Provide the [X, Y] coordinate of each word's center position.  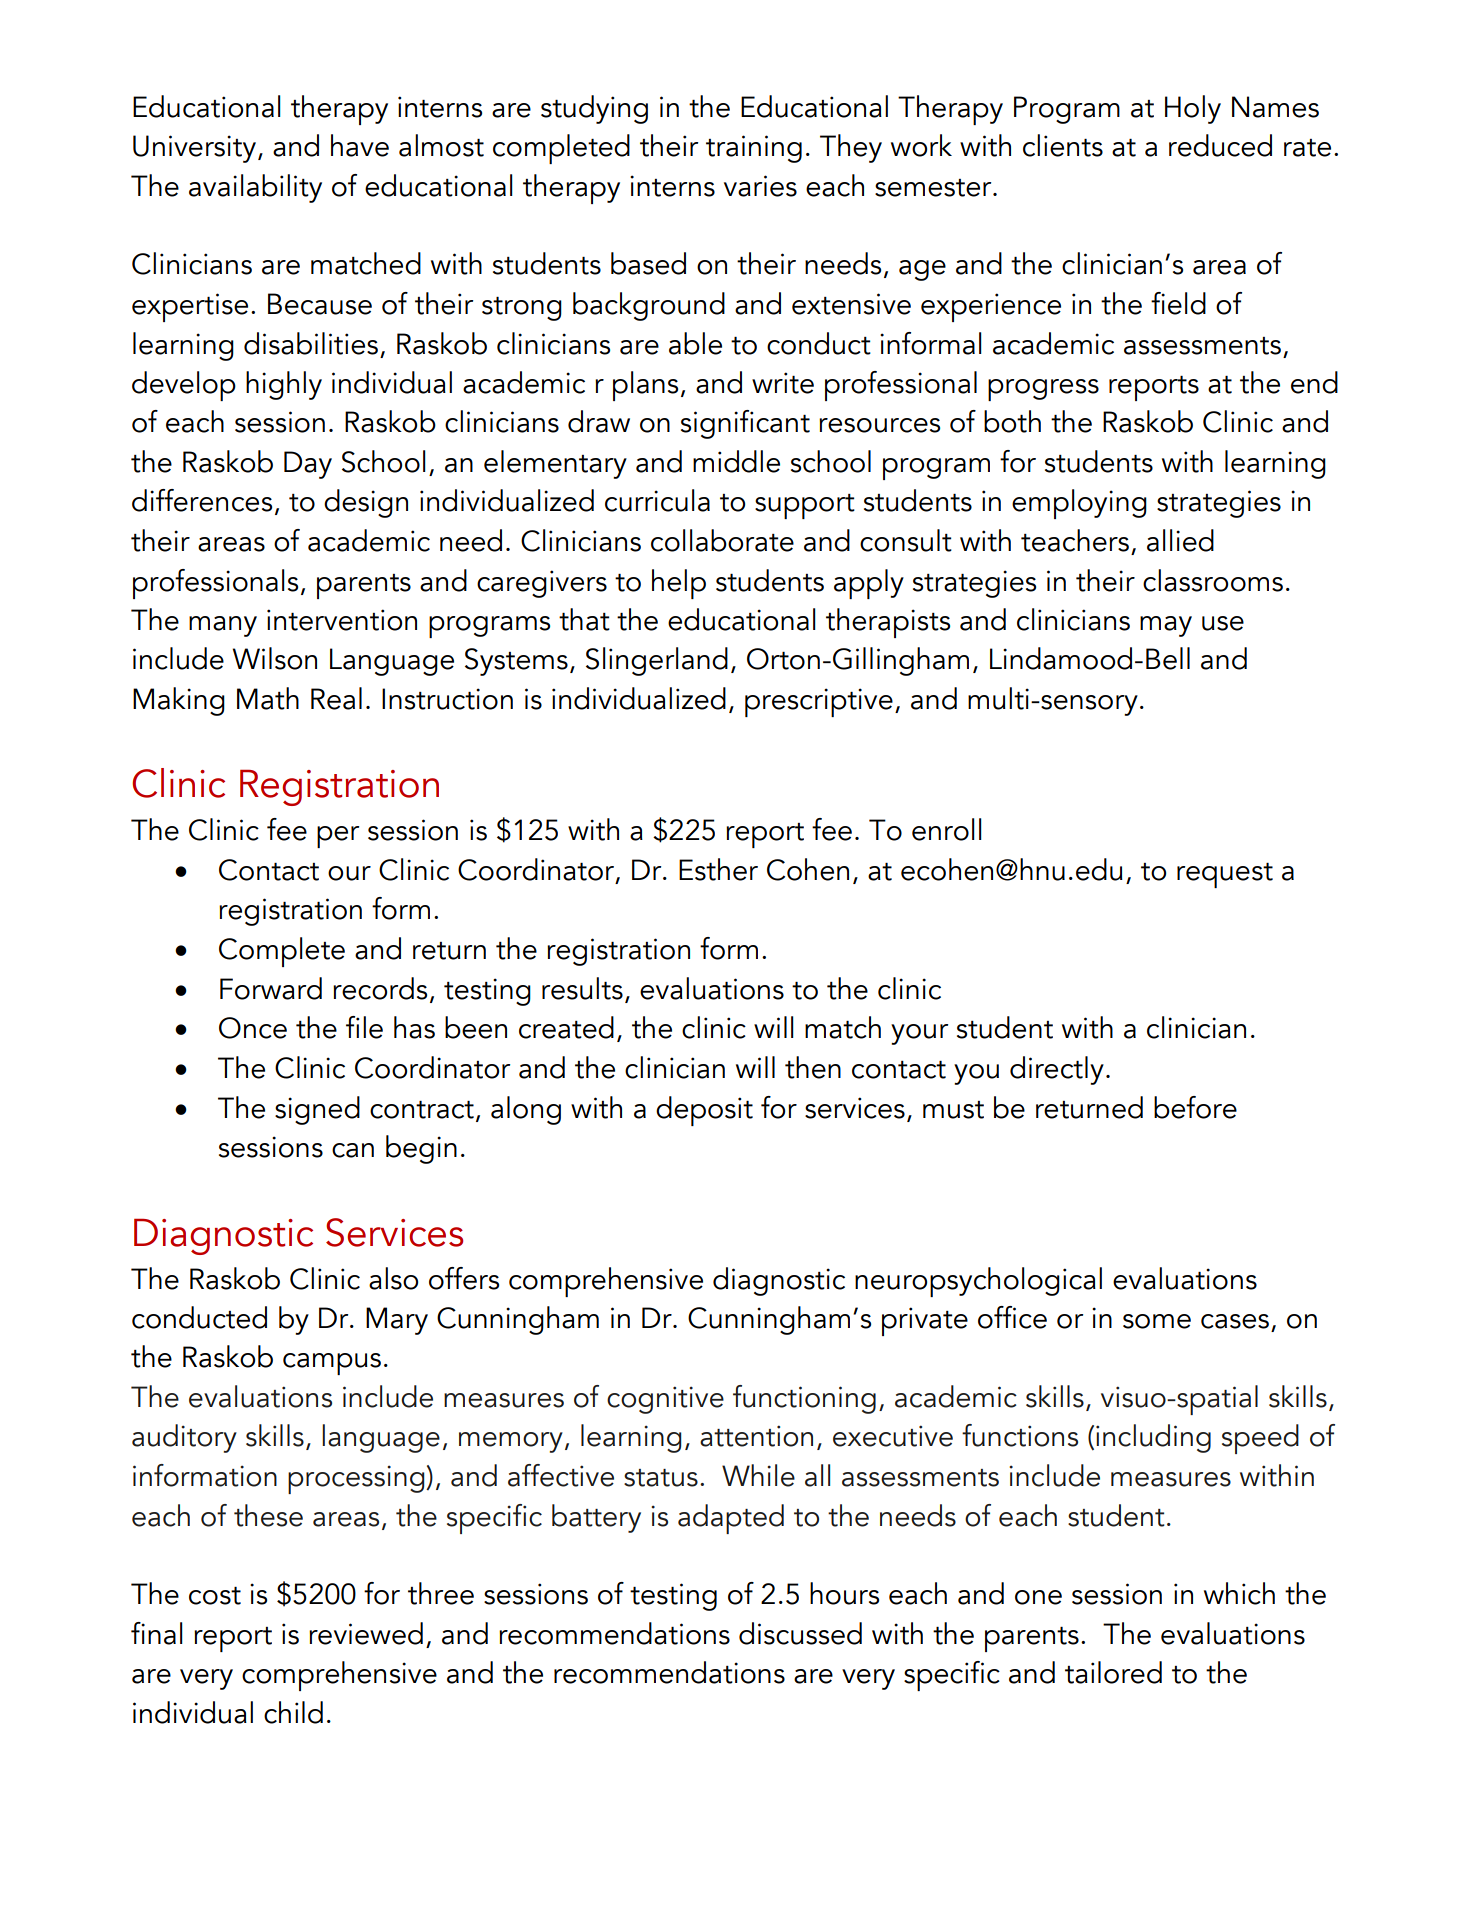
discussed [800, 1633]
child [293, 1712]
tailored [1113, 1672]
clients [1063, 145]
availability [255, 188]
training [754, 149]
